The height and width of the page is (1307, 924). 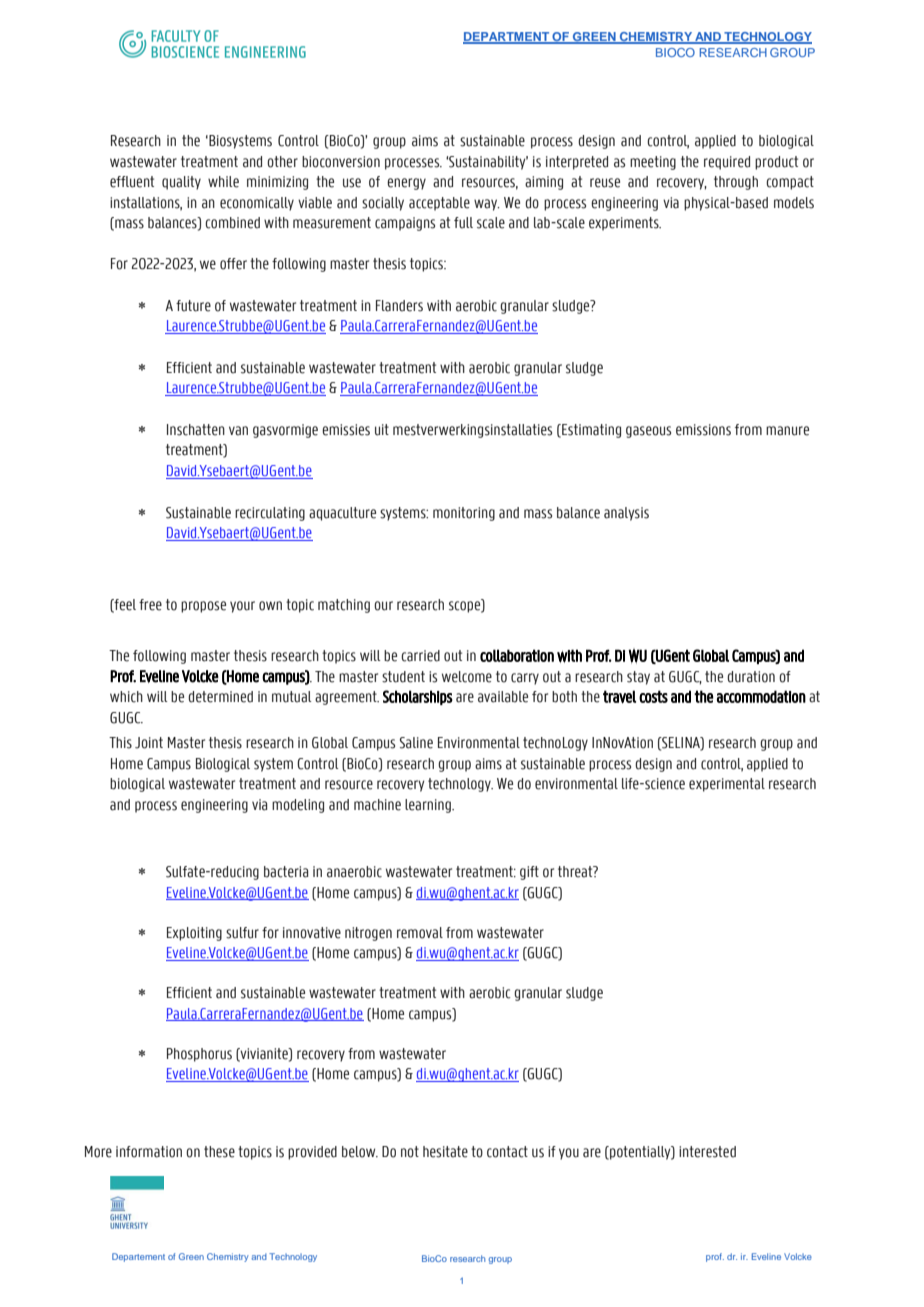 What do you see at coordinates (399, 306) in the page?
I see `Flanders` at bounding box center [399, 306].
